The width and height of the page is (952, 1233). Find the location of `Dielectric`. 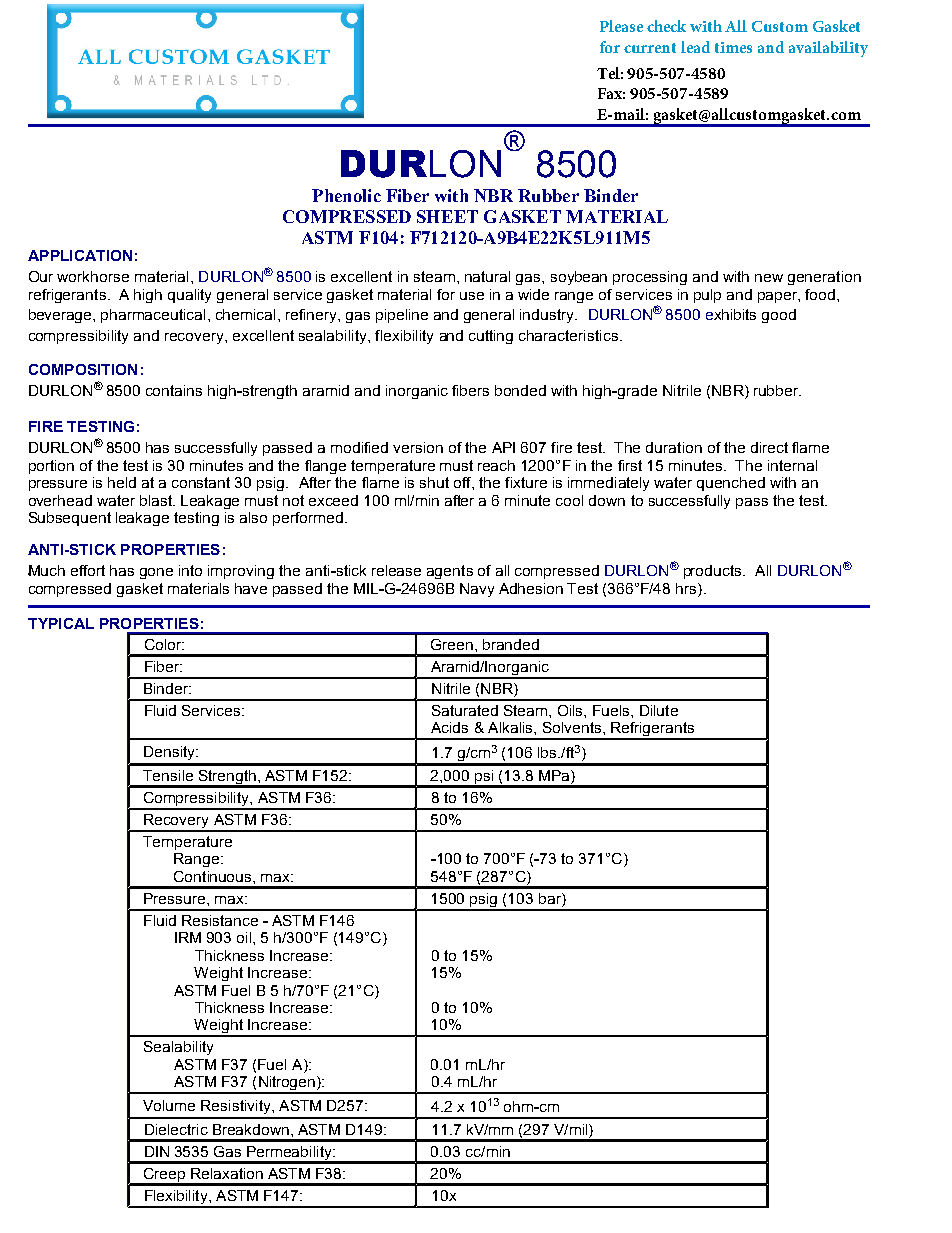

Dielectric is located at coordinates (176, 1129).
